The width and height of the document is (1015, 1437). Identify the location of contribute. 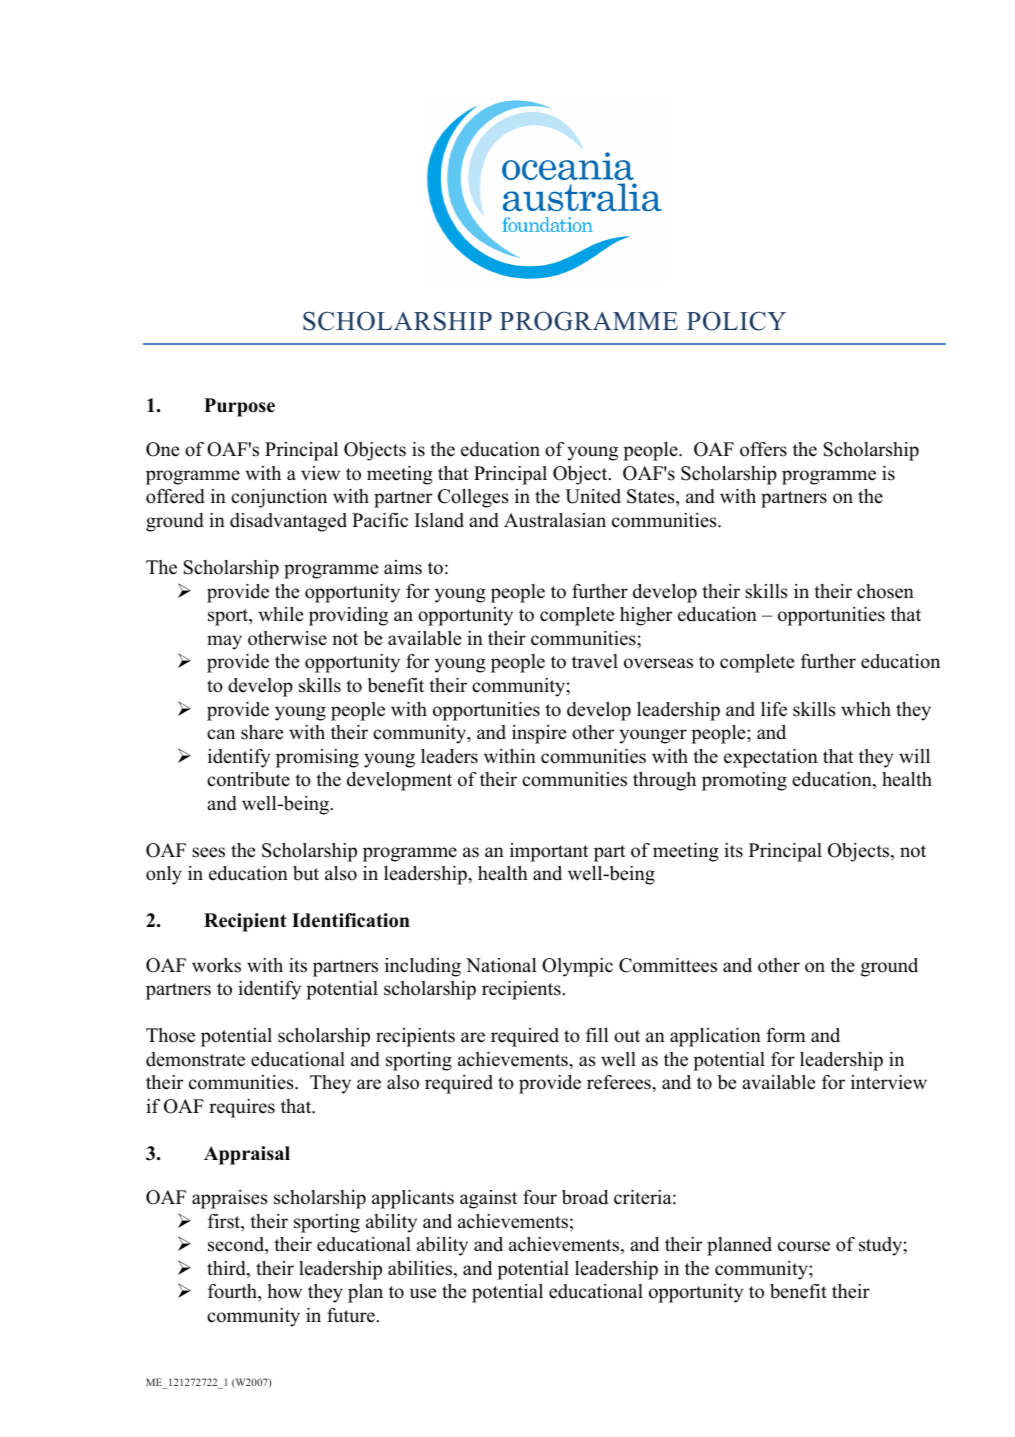
(248, 779).
